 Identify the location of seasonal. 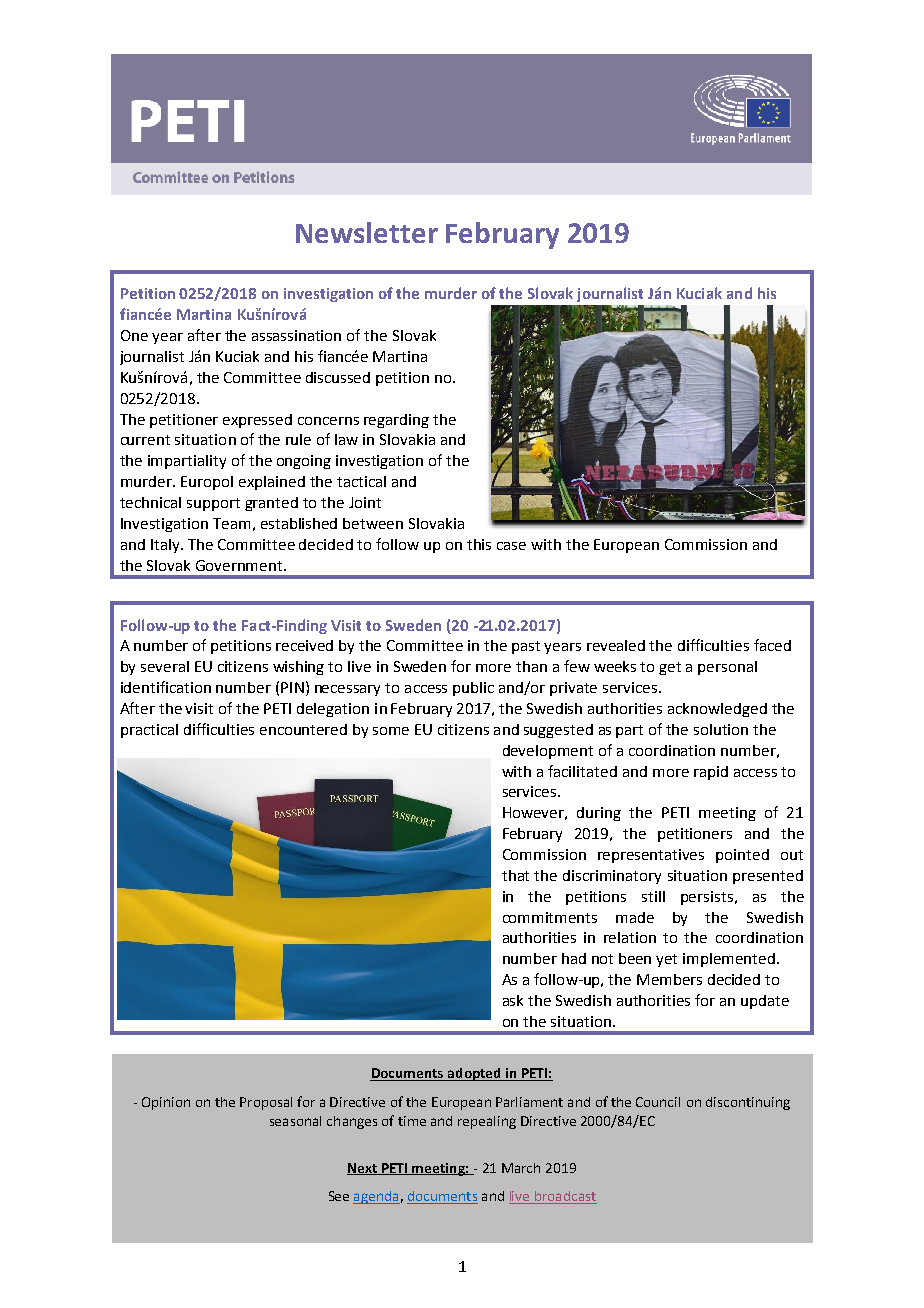
(295, 1121).
